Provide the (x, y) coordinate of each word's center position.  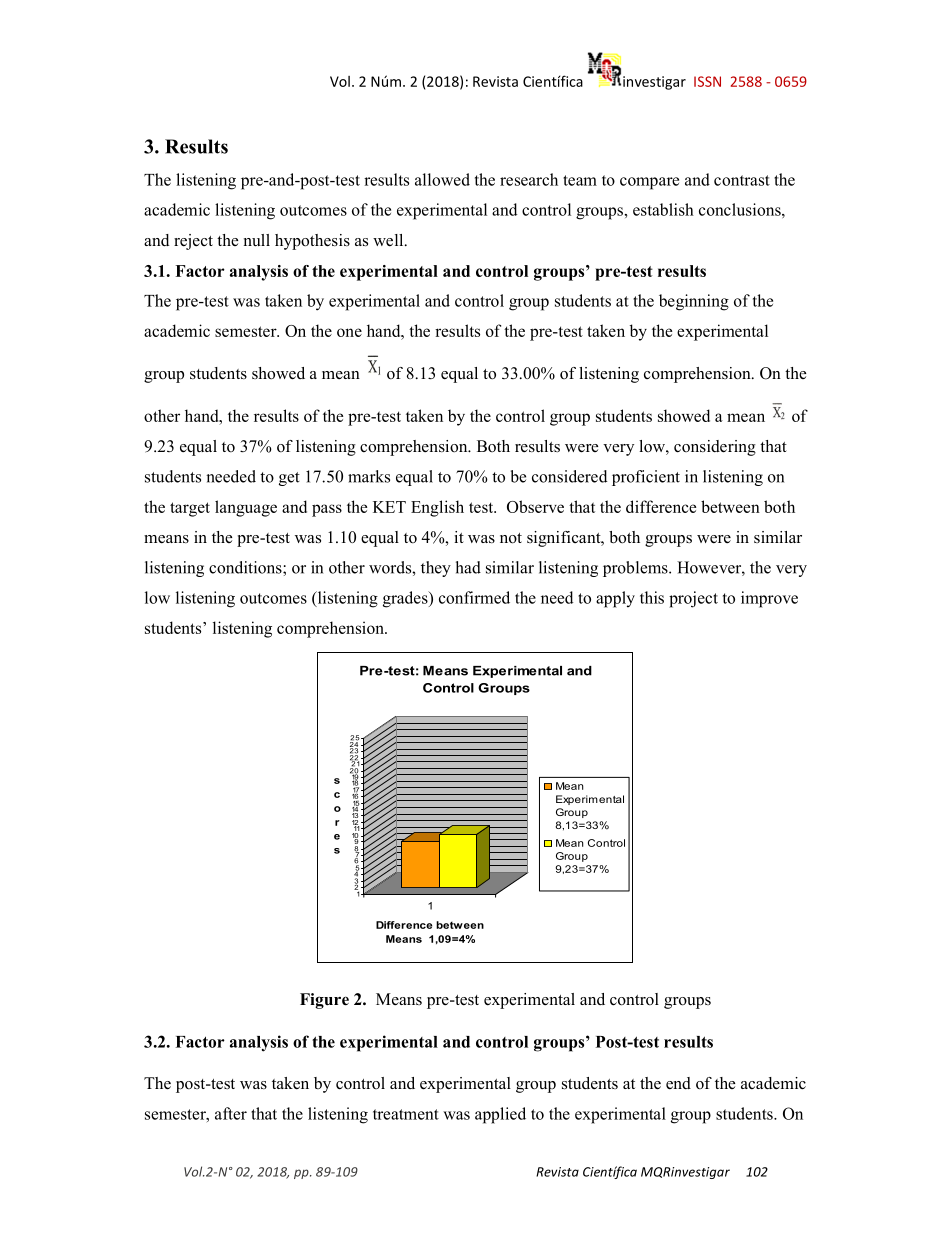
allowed (442, 179)
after (231, 1113)
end (678, 1083)
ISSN (707, 81)
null (257, 240)
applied (500, 1115)
